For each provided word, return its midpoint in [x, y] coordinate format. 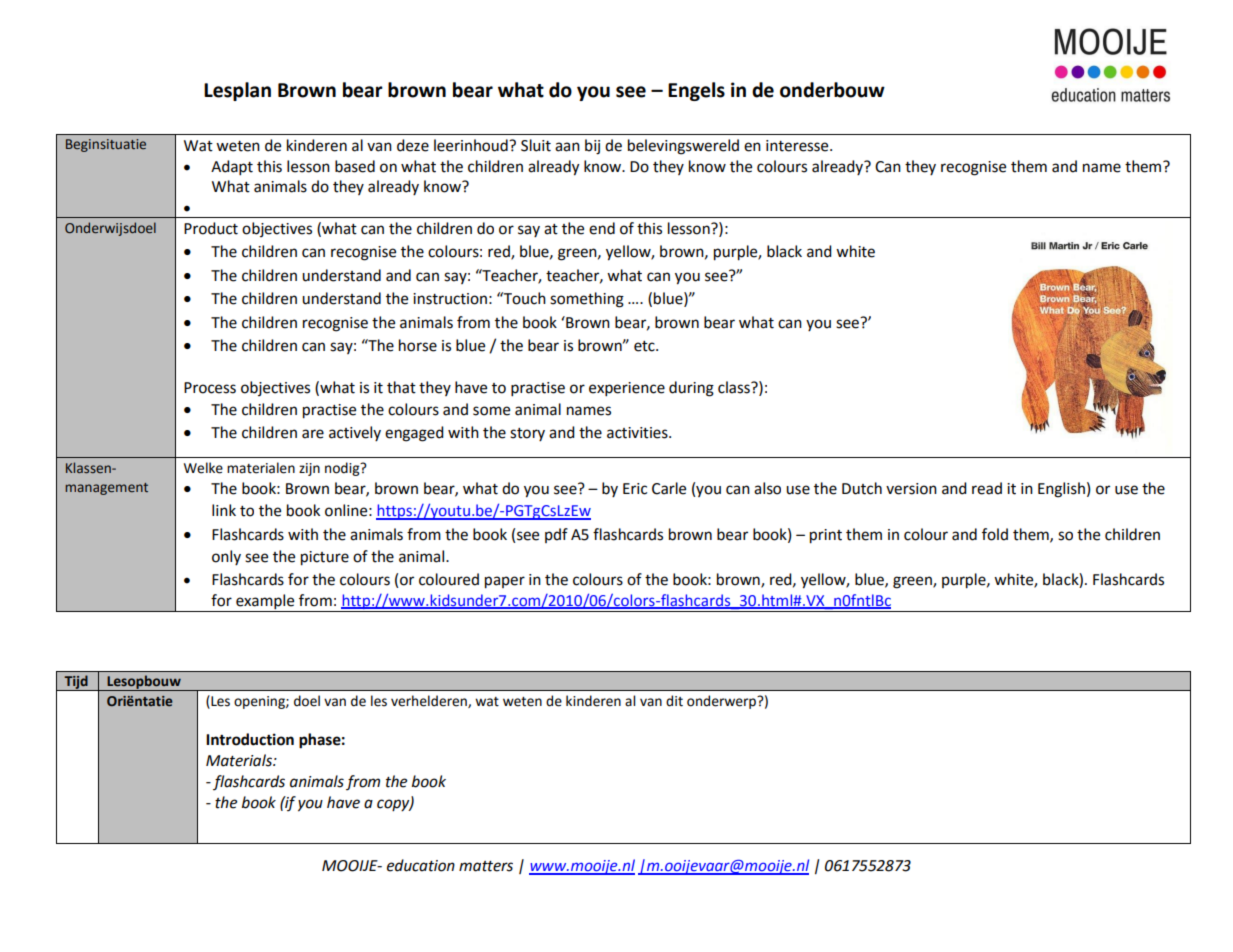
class [735, 387]
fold [995, 534]
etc [645, 346]
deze [413, 145]
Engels [696, 91]
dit [674, 701]
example [265, 602]
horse [418, 345]
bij [592, 147]
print [826, 536]
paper [505, 582]
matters [486, 866]
